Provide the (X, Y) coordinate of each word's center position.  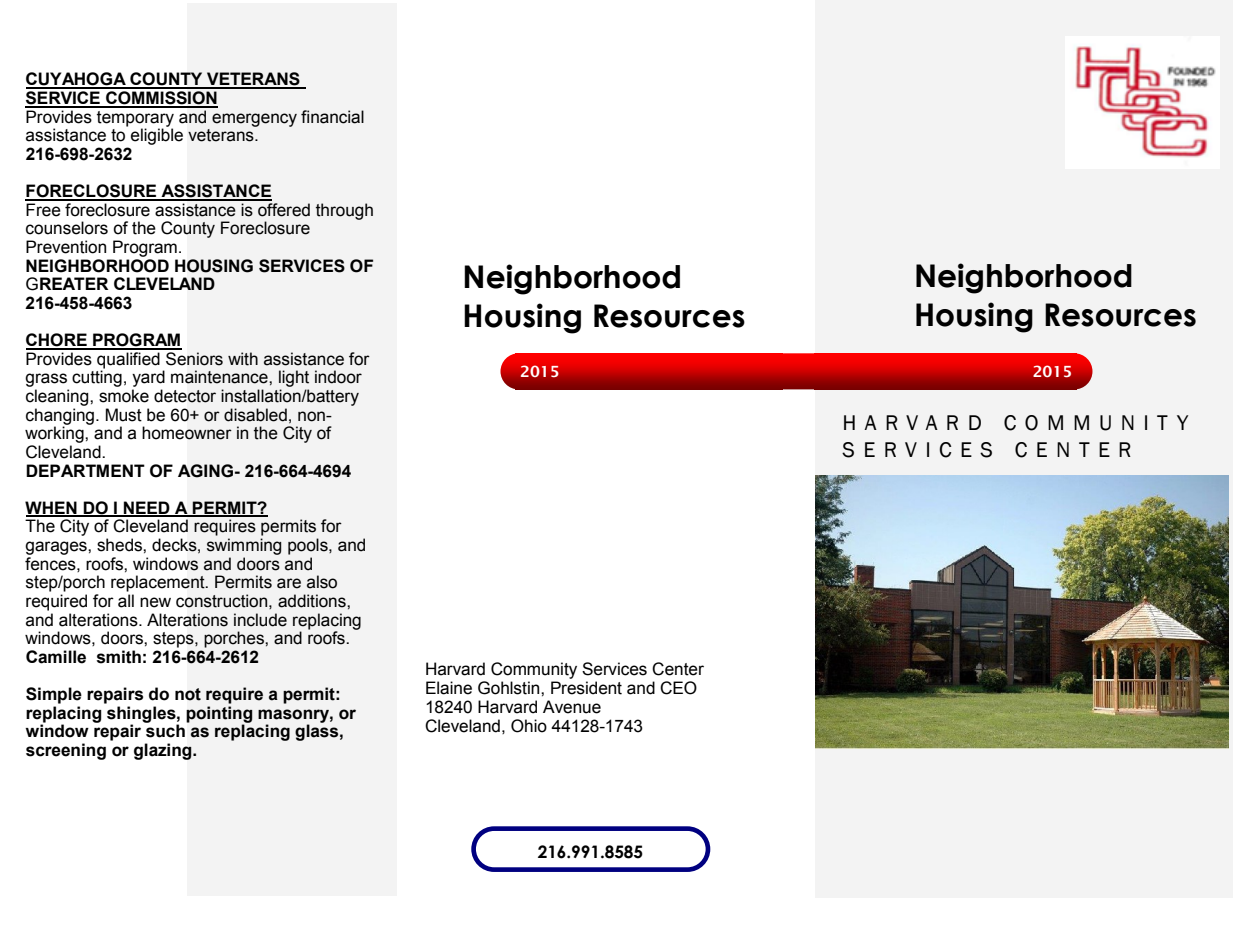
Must (124, 415)
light (294, 380)
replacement (159, 583)
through (344, 211)
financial (332, 117)
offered (284, 210)
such (165, 731)
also (322, 582)
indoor (338, 377)
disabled (255, 415)
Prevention (66, 247)
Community (534, 672)
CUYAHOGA (77, 80)
